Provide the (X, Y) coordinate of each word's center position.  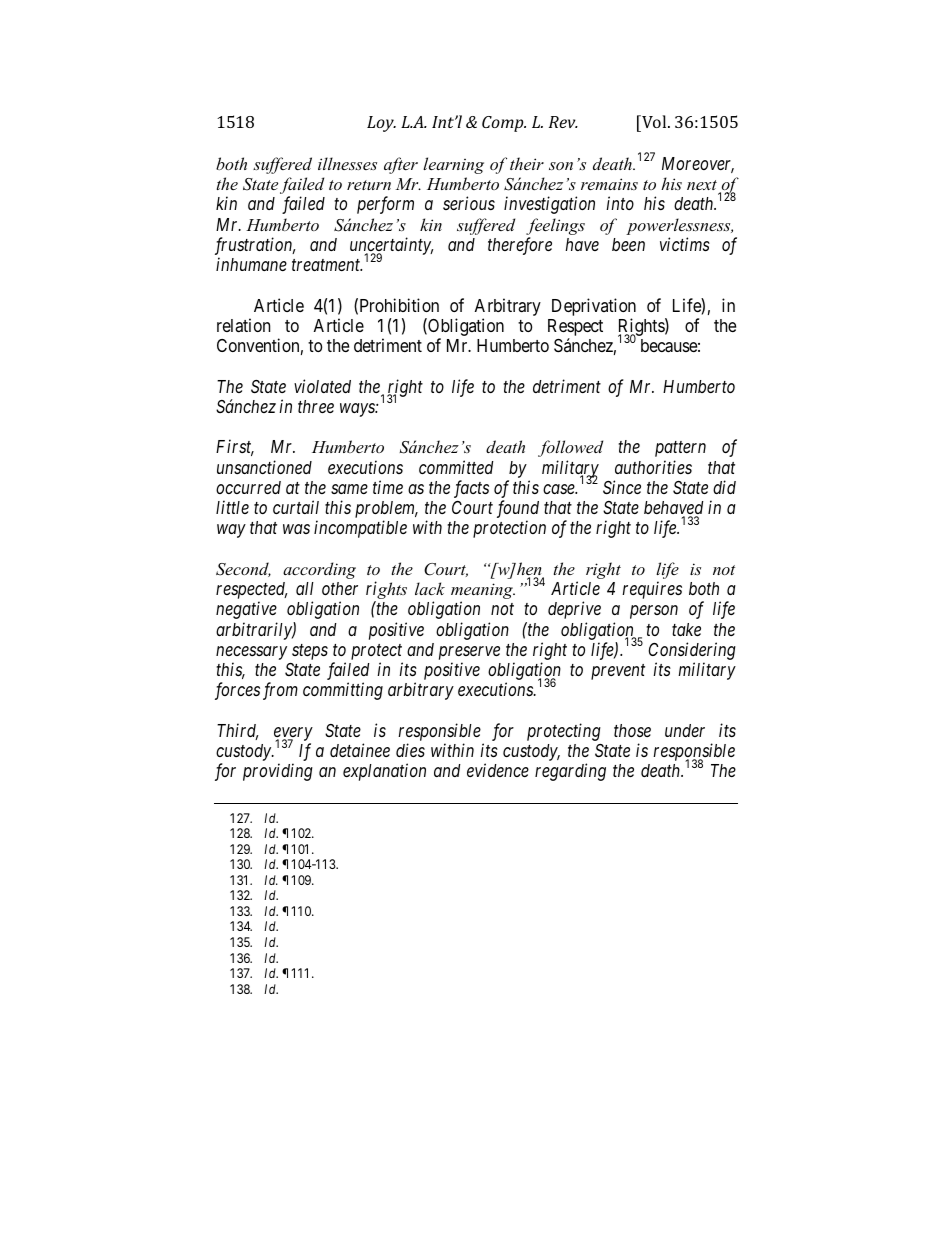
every (293, 735)
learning (453, 165)
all (305, 588)
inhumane (251, 264)
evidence (498, 770)
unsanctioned (264, 467)
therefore (520, 246)
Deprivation (594, 307)
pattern (680, 449)
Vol (654, 121)
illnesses (347, 163)
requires (652, 590)
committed (456, 467)
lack (430, 588)
